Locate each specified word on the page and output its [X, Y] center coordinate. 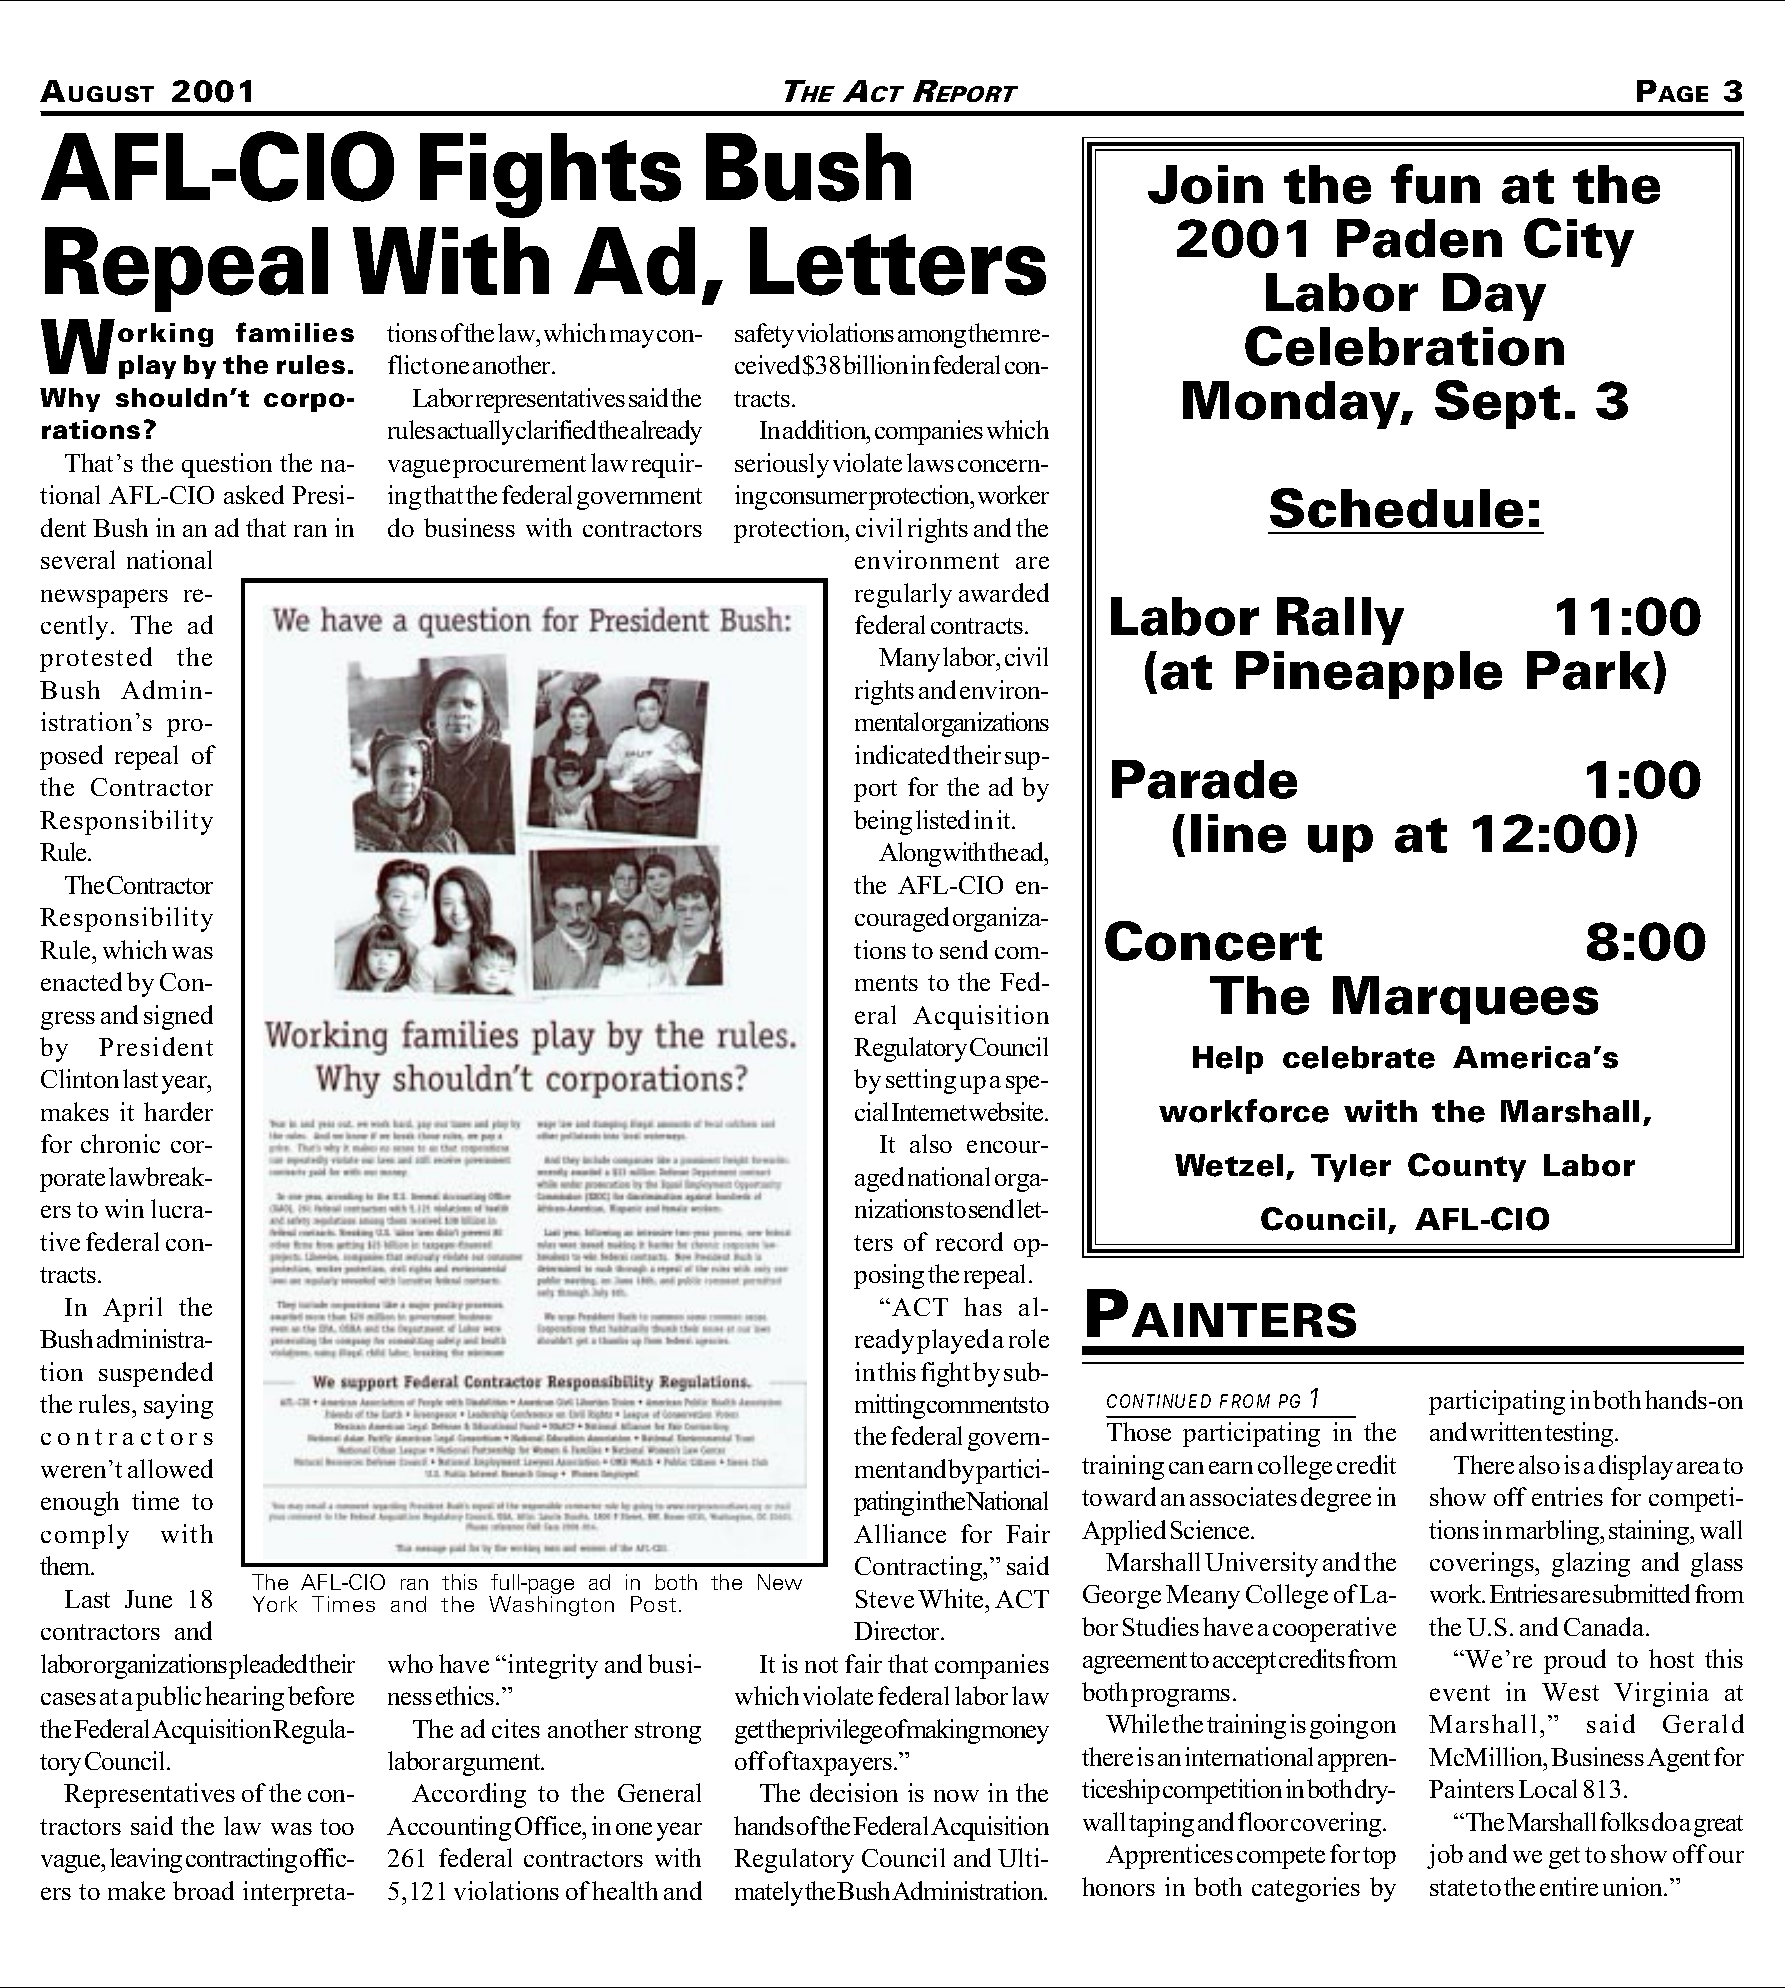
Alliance [900, 1533]
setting [921, 1081]
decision [854, 1792]
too [337, 1827]
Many [909, 660]
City [1579, 242]
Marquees [1465, 1000]
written [1506, 1431]
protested [96, 659]
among [932, 339]
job [1445, 1856]
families [295, 332]
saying [178, 1406]
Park [1589, 670]
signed [178, 1017]
